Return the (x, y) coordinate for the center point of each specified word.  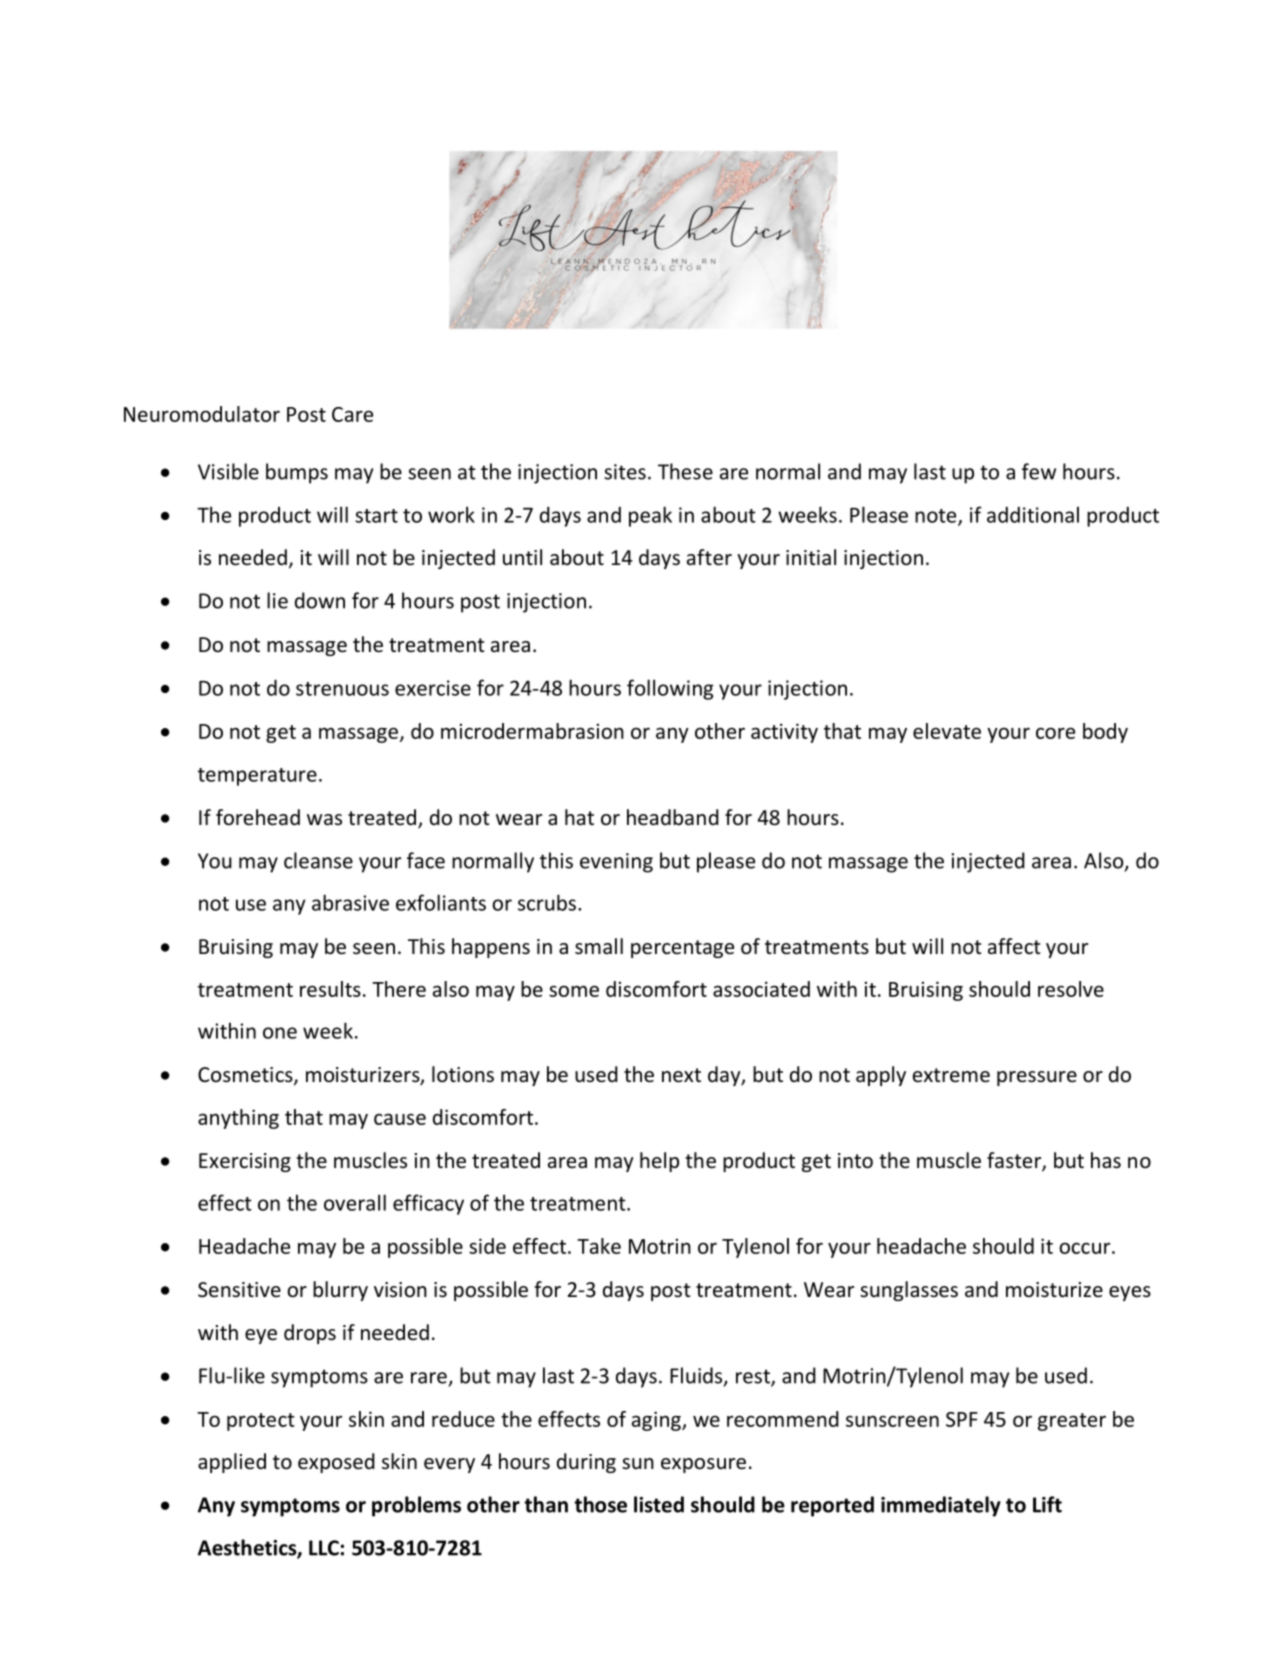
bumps (297, 473)
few (1039, 471)
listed (659, 1504)
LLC (324, 1548)
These (685, 471)
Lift (1047, 1504)
